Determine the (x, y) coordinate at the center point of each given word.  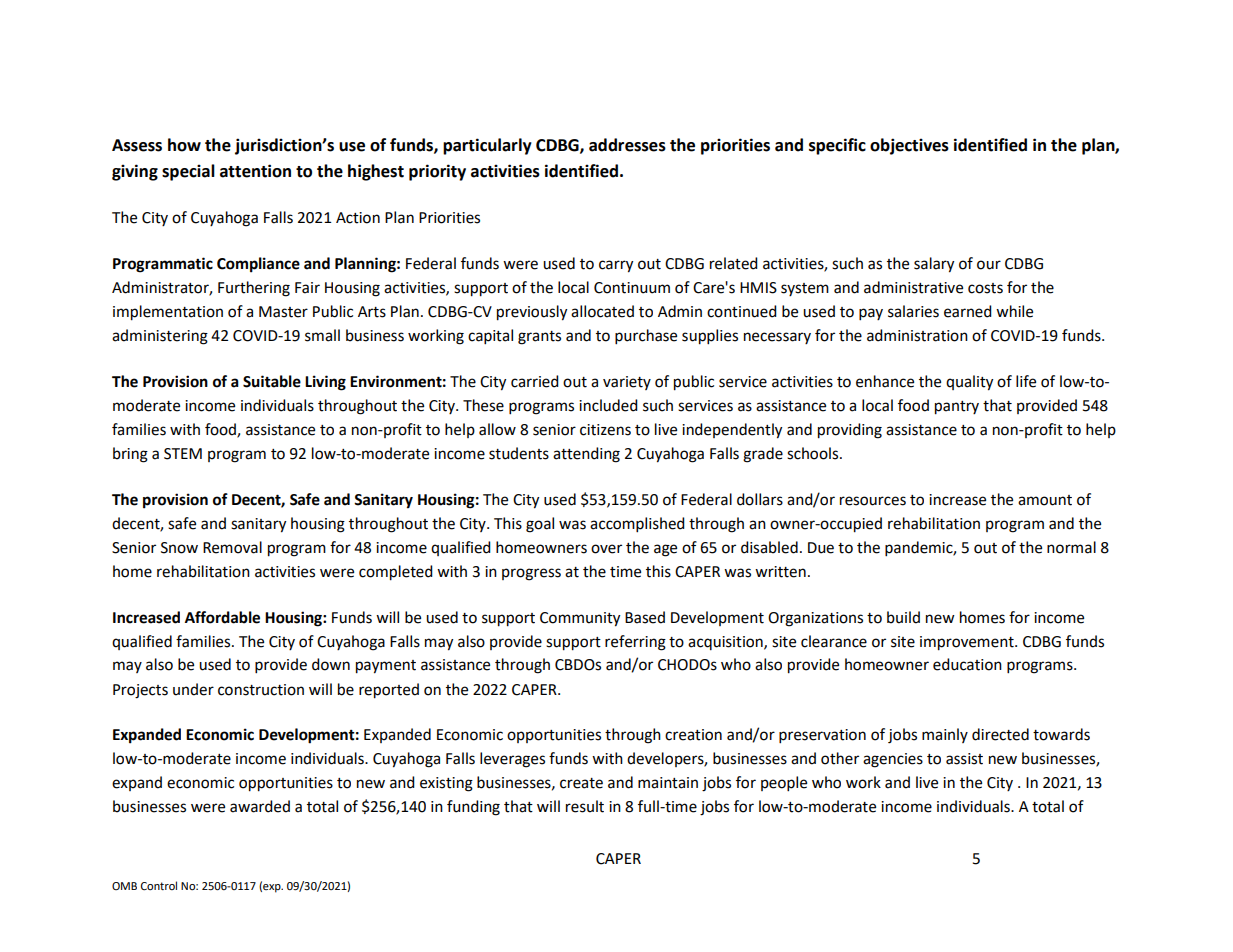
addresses (627, 145)
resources (873, 501)
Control (159, 886)
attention (255, 171)
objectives (909, 146)
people (784, 784)
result (585, 806)
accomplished (637, 525)
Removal (232, 547)
